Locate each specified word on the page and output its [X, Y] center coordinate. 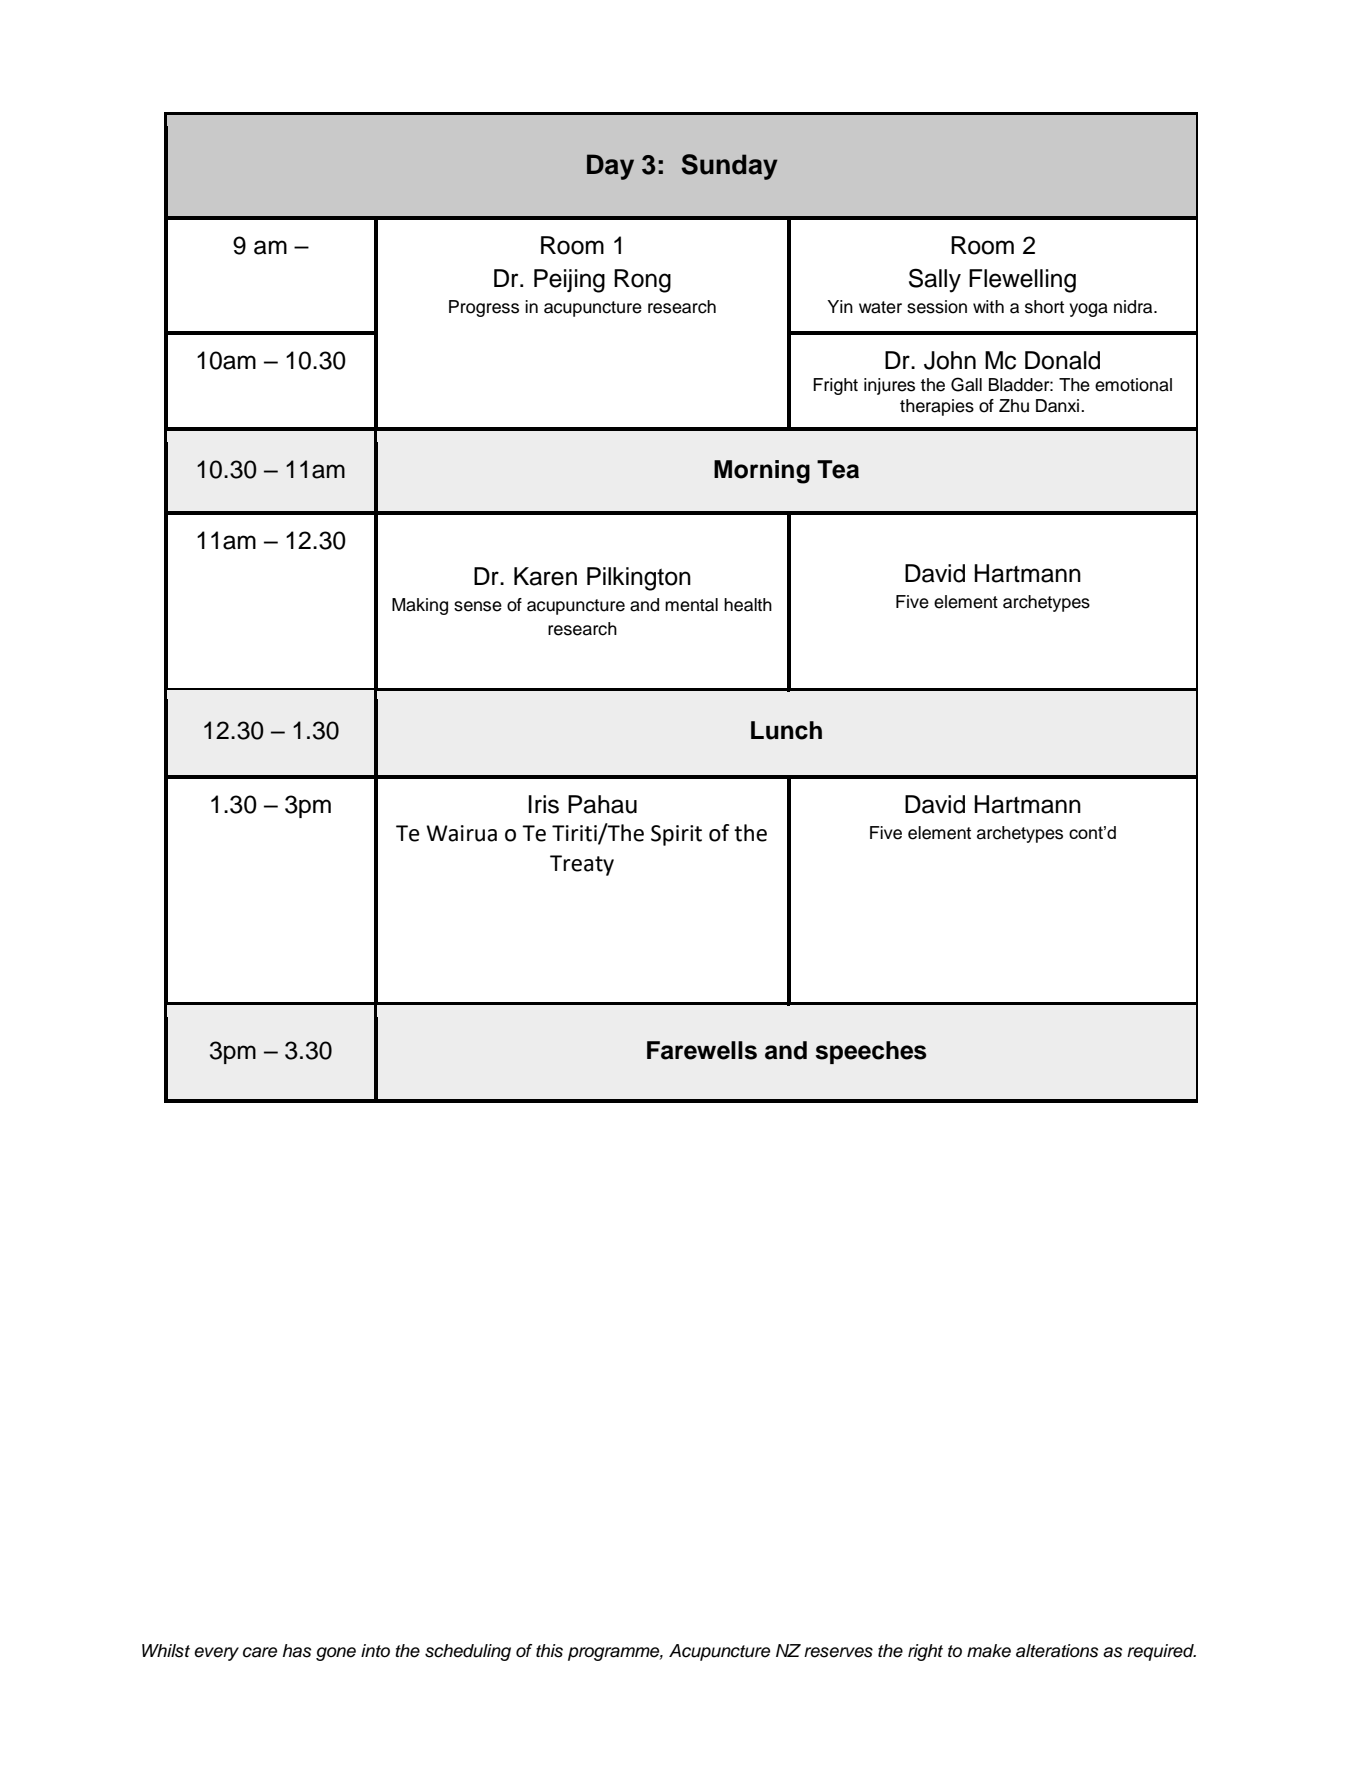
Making [420, 606]
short [1044, 307]
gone [336, 1654]
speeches [871, 1052]
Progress [484, 308]
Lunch [786, 730]
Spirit [676, 835]
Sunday [729, 167]
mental [691, 605]
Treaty [582, 865]
